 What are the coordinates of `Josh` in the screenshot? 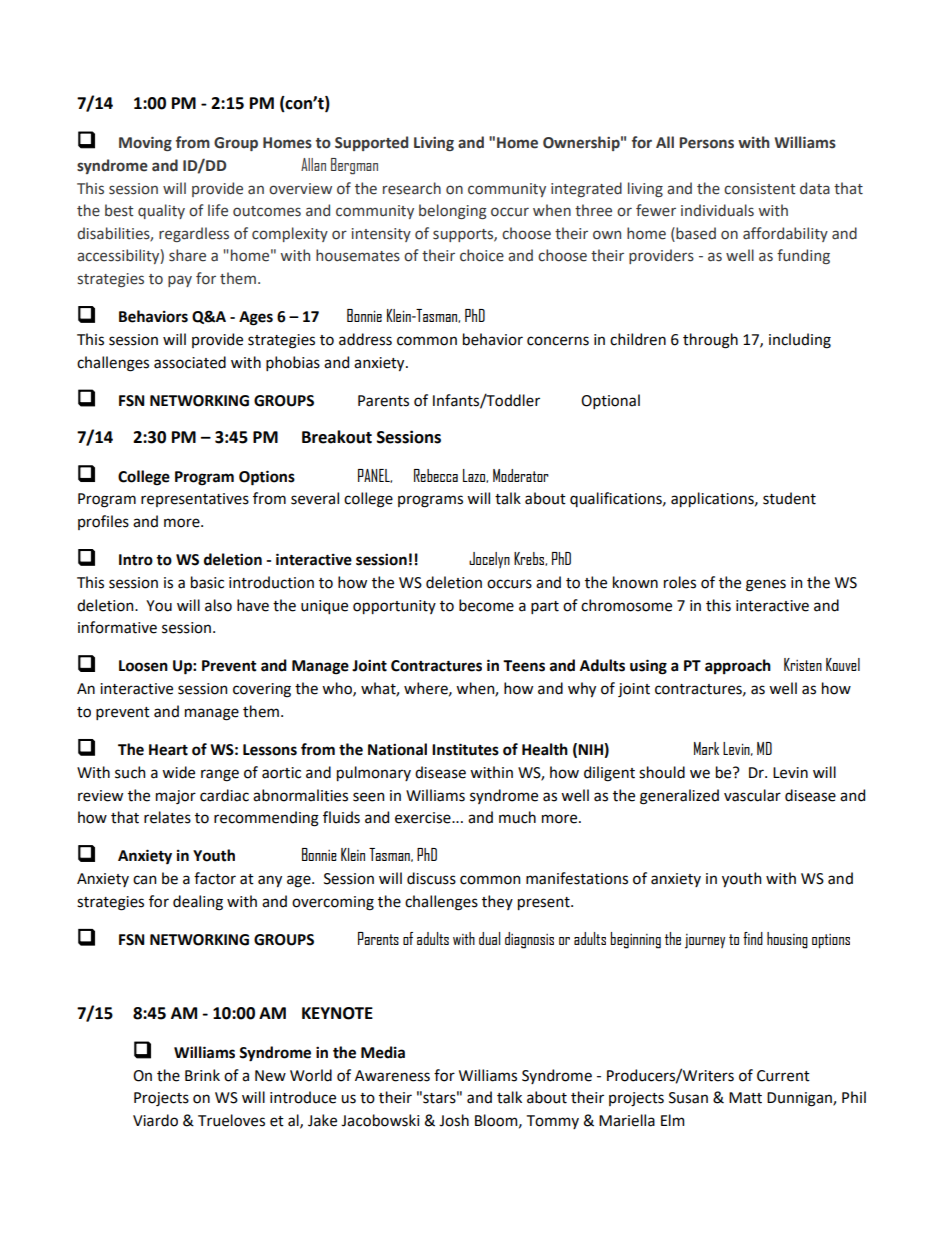 It's located at (454, 1120).
